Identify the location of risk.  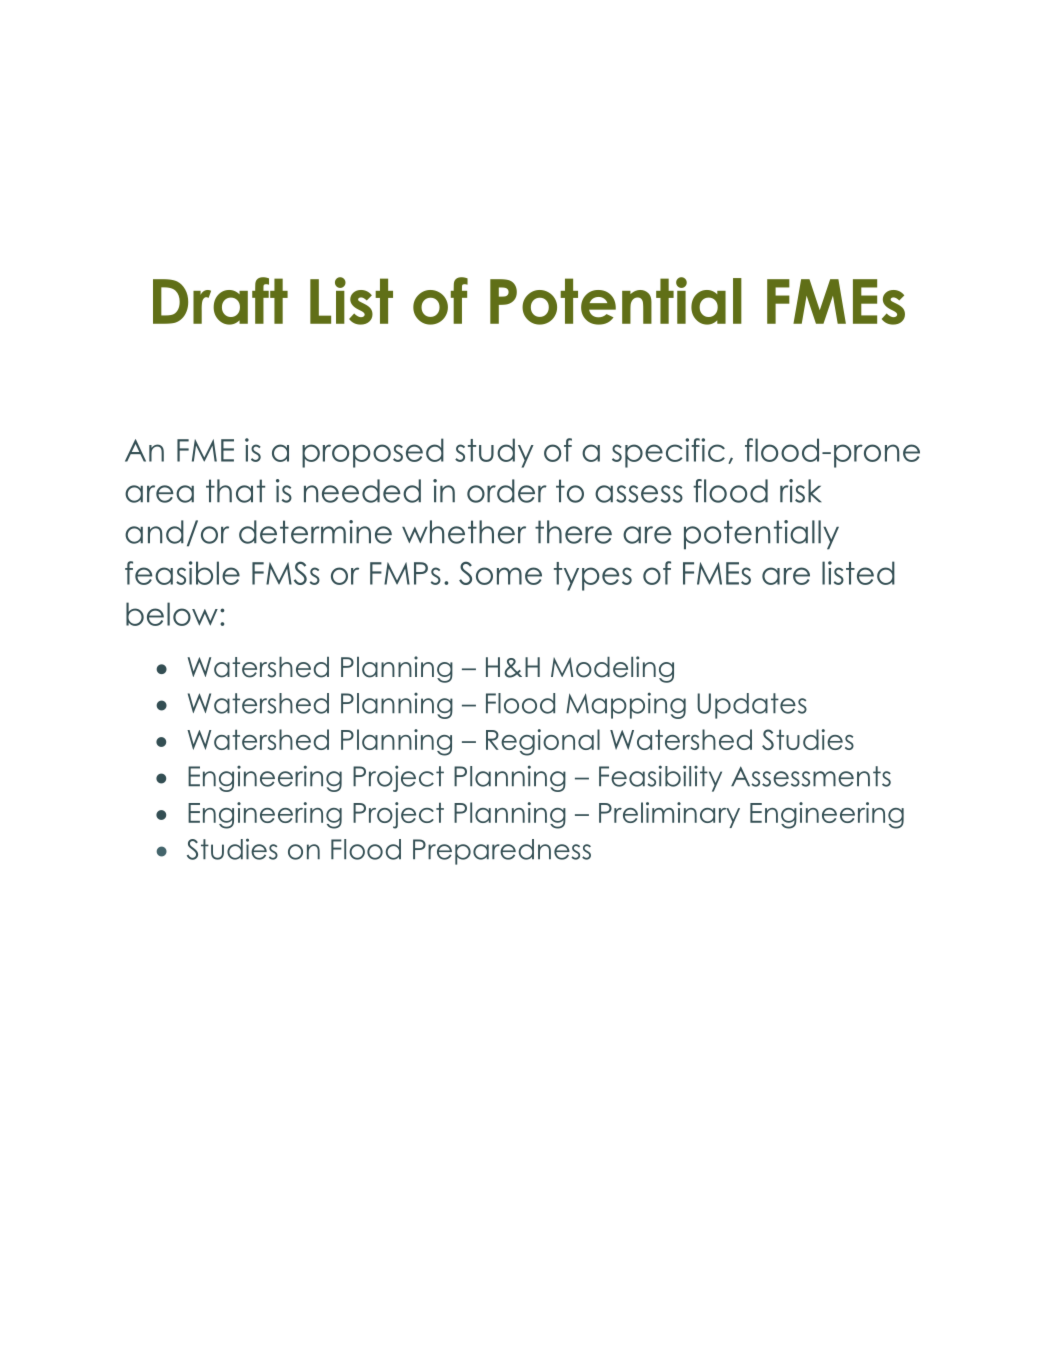
(800, 491).
